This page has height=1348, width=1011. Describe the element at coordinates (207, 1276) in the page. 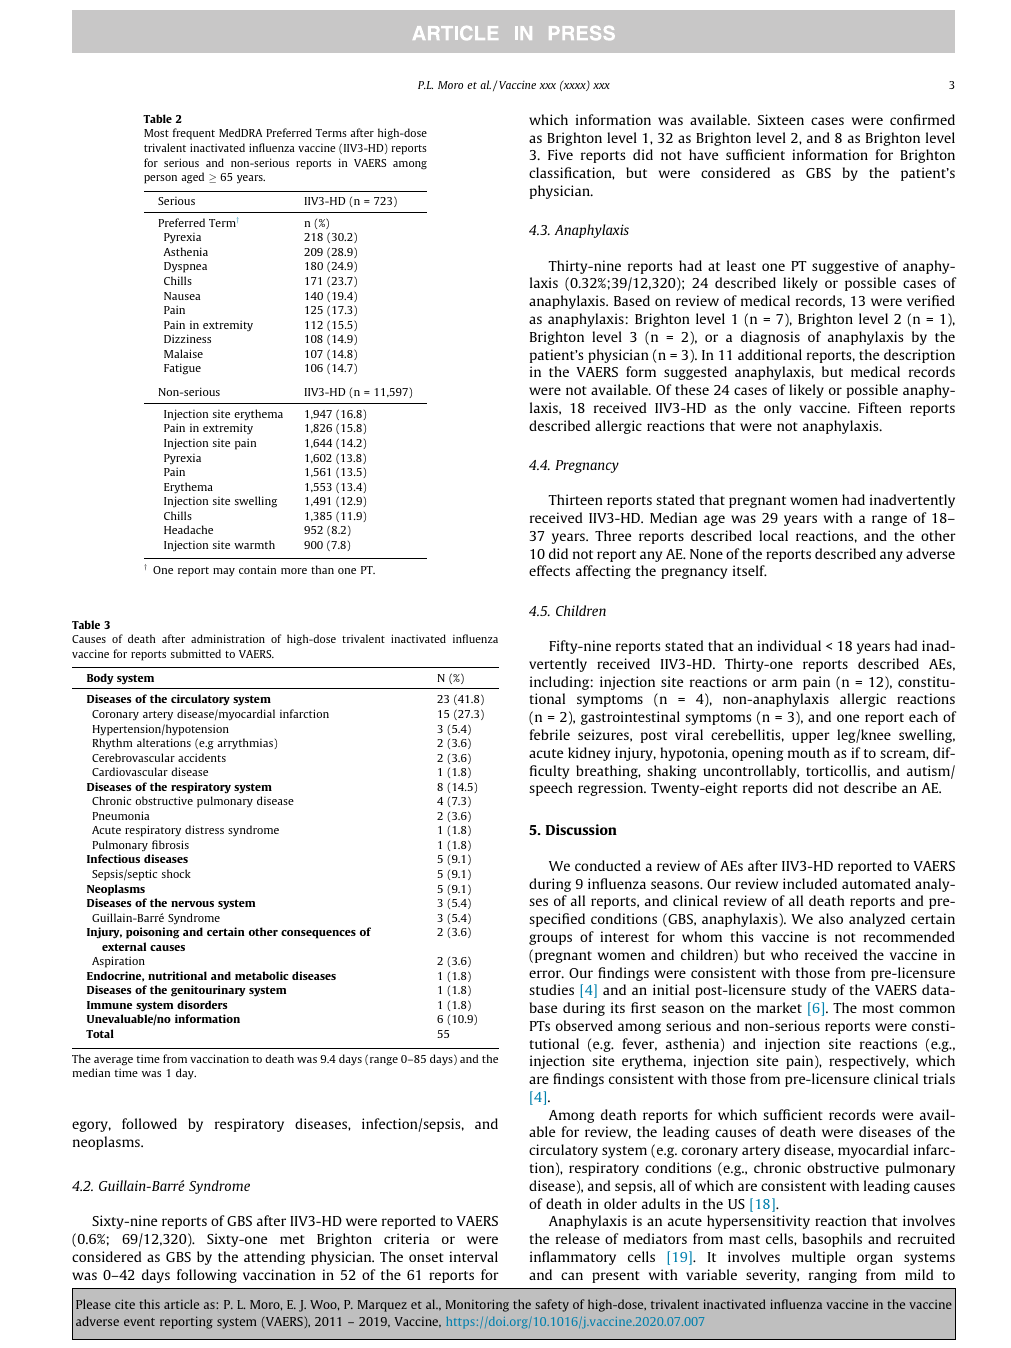

I see `following` at that location.
